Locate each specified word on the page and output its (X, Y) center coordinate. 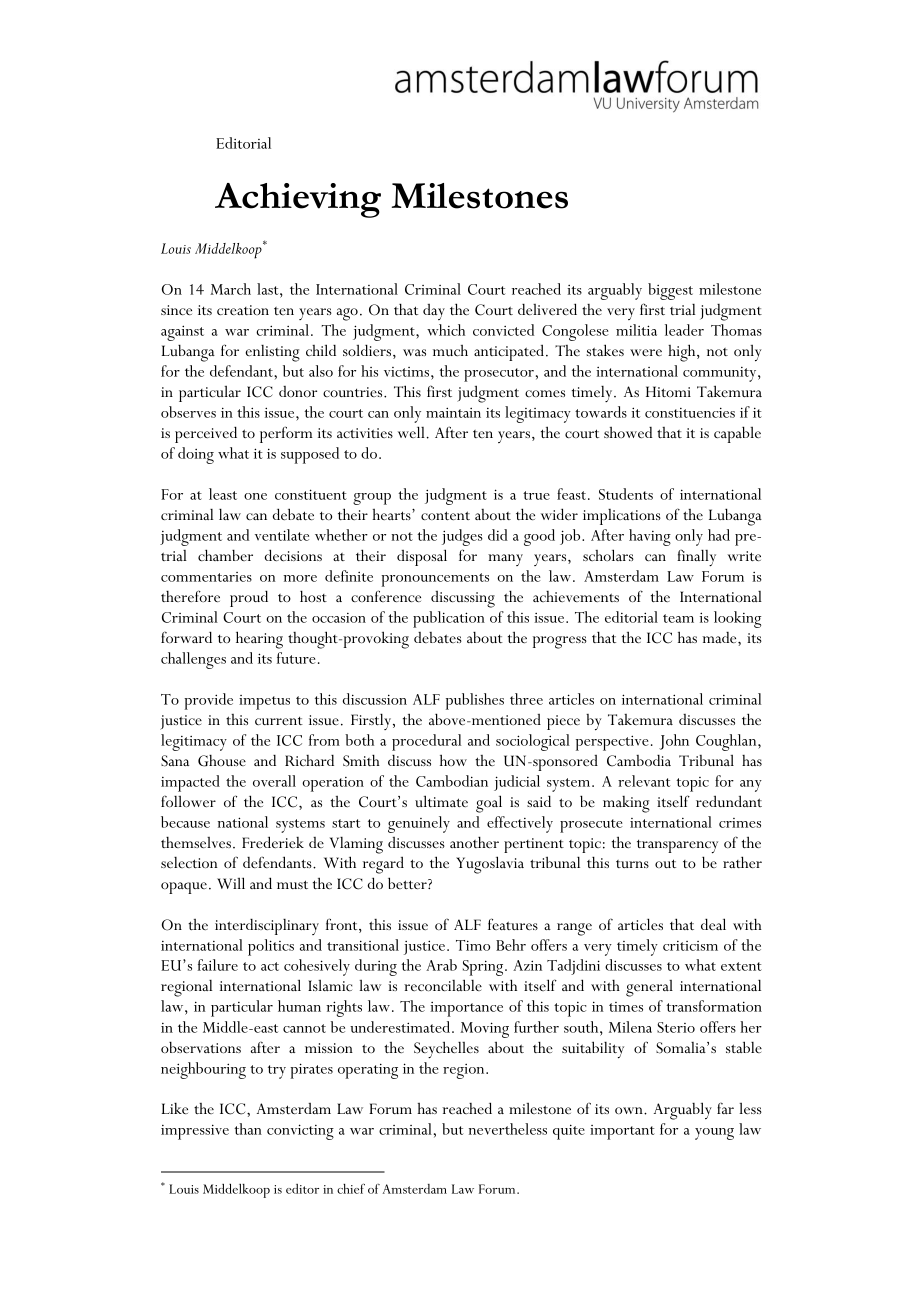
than (248, 1129)
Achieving (298, 200)
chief (351, 1188)
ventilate (282, 535)
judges (462, 537)
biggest (670, 291)
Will (231, 883)
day (434, 312)
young (714, 1134)
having (650, 537)
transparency (677, 847)
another (474, 842)
